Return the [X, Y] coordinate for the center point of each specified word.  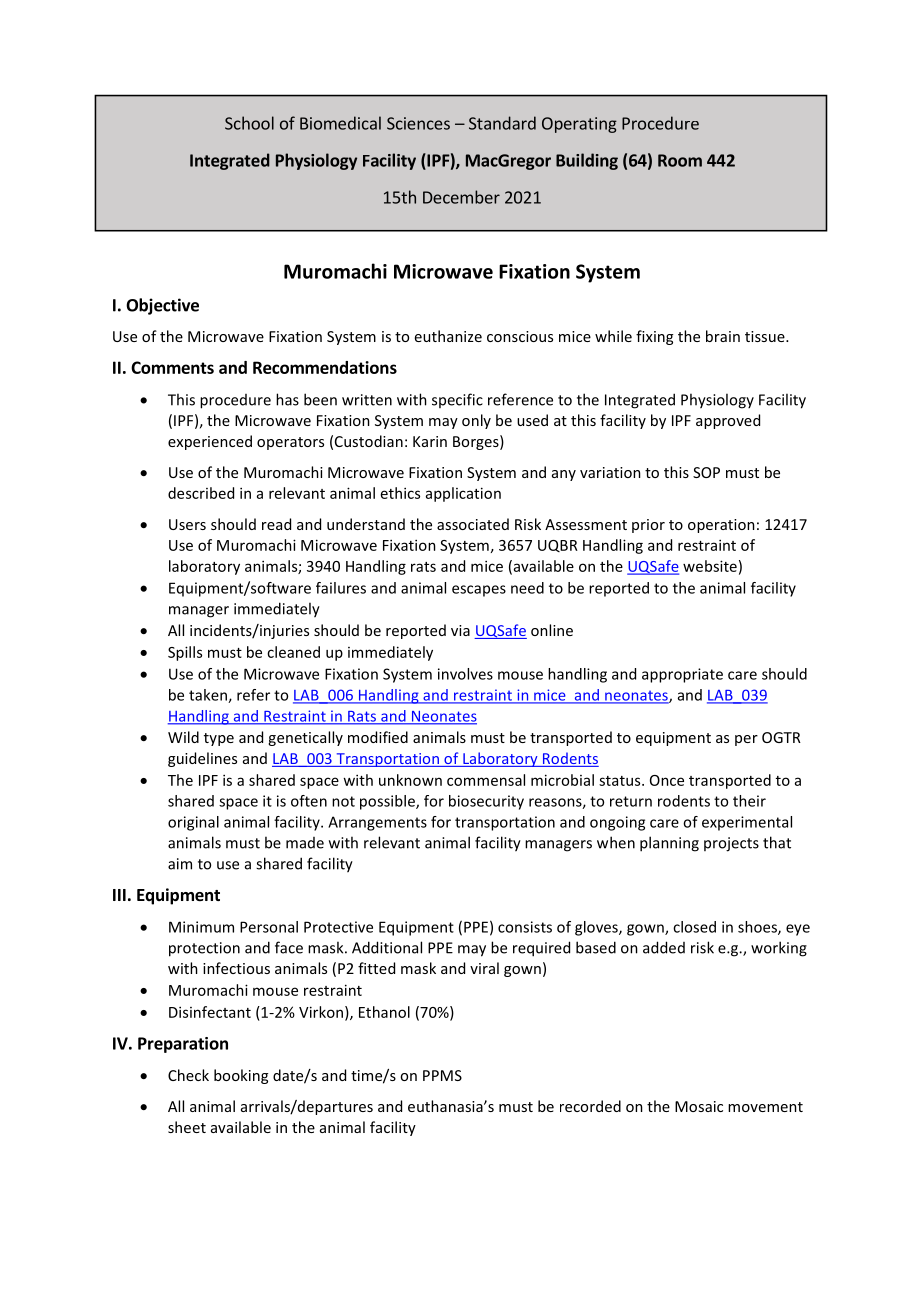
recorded [590, 1106]
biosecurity [486, 802]
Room [680, 160]
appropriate [682, 675]
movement [765, 1107]
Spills [185, 653]
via [460, 630]
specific [457, 400]
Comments [172, 367]
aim [180, 864]
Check [188, 1075]
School [249, 123]
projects [731, 844]
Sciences [418, 123]
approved [728, 421]
